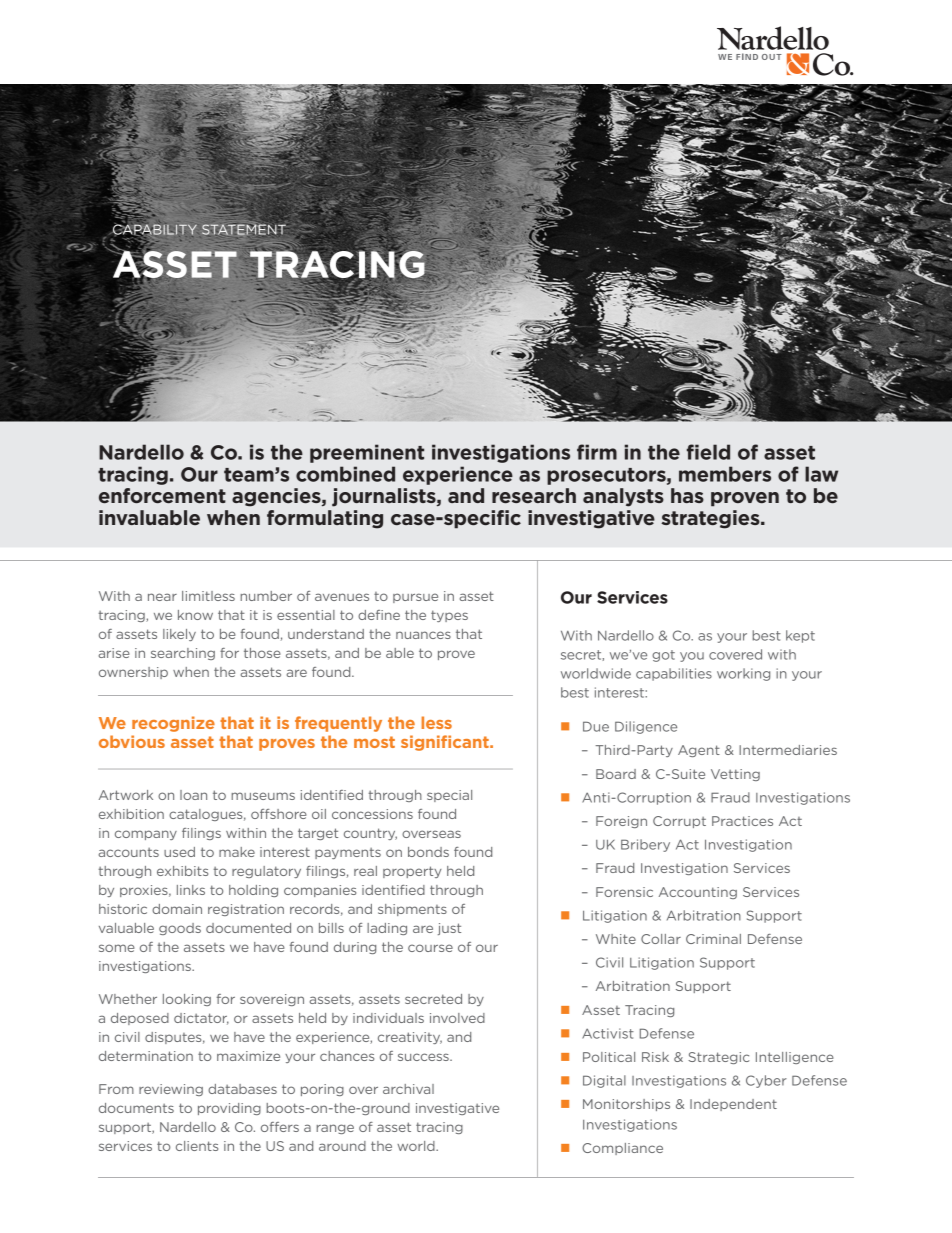 The width and height of the screenshot is (952, 1233). Describe the element at coordinates (446, 743) in the screenshot. I see `significant` at that location.
